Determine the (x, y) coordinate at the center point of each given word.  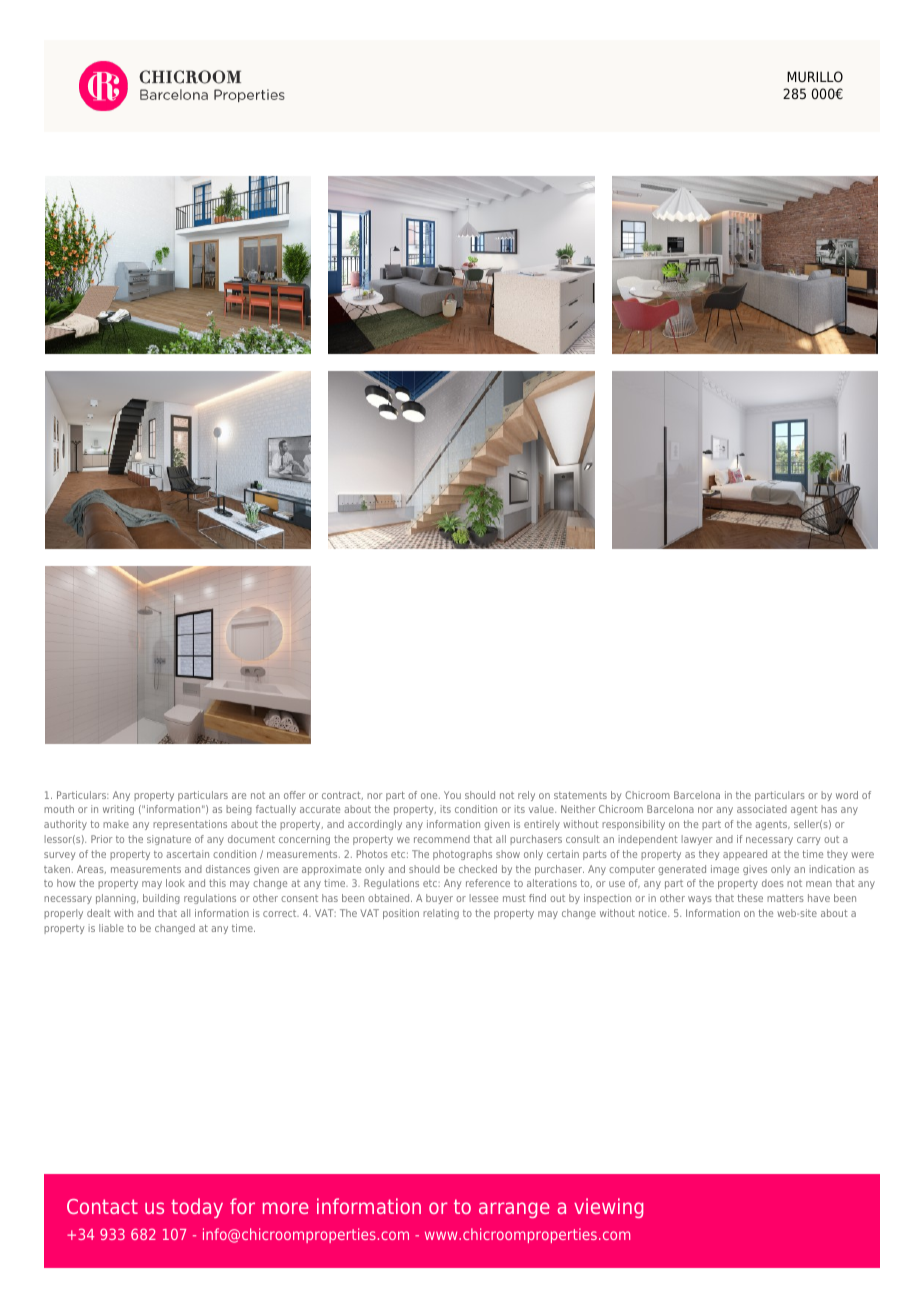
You (452, 795)
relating (441, 914)
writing (118, 810)
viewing (608, 1208)
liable (111, 928)
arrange (514, 1210)
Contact (102, 1206)
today (197, 1208)
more (286, 1208)
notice (654, 913)
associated (762, 809)
